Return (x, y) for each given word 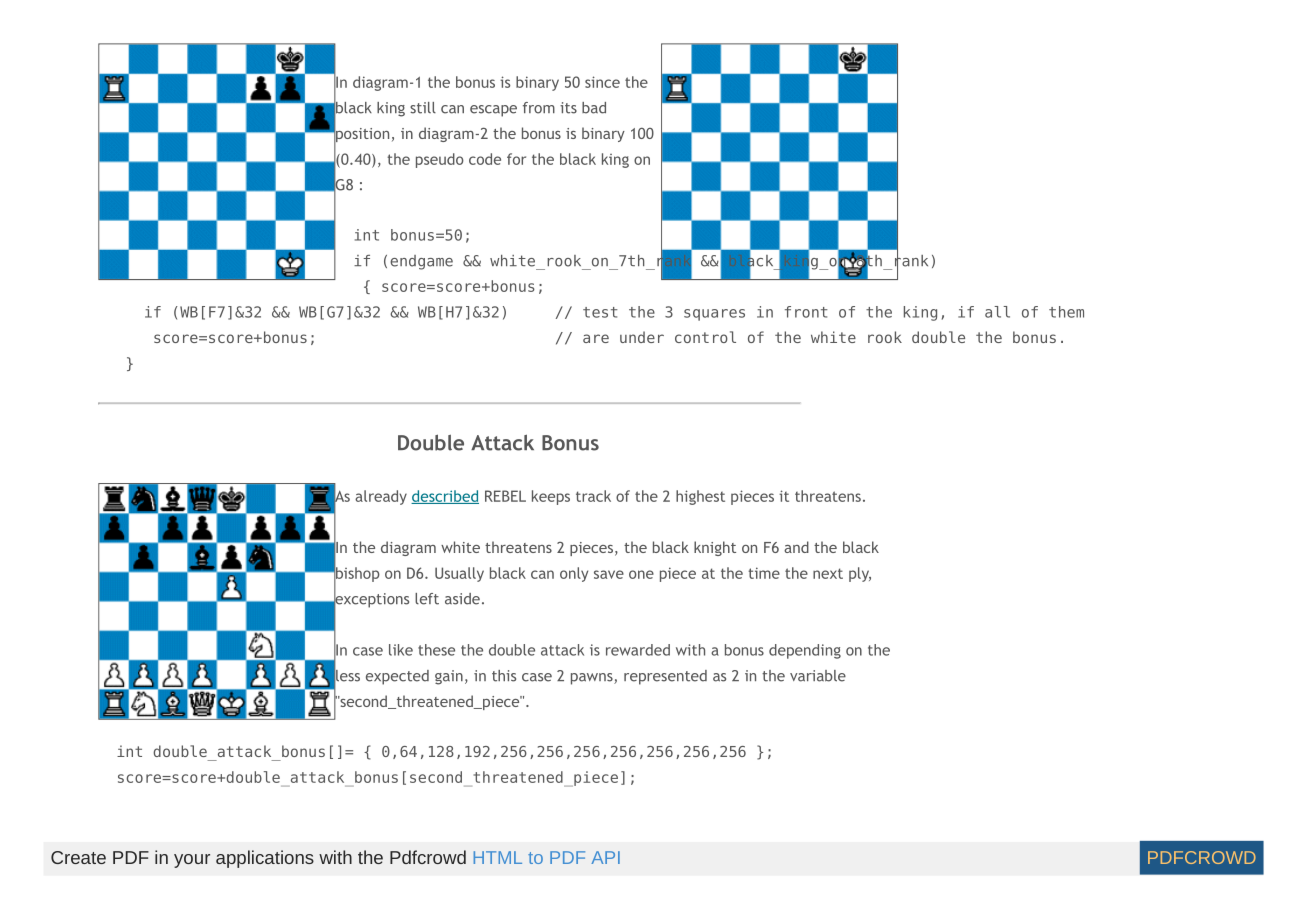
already (381, 497)
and (796, 547)
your (192, 861)
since (602, 82)
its (568, 108)
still (423, 108)
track (593, 496)
